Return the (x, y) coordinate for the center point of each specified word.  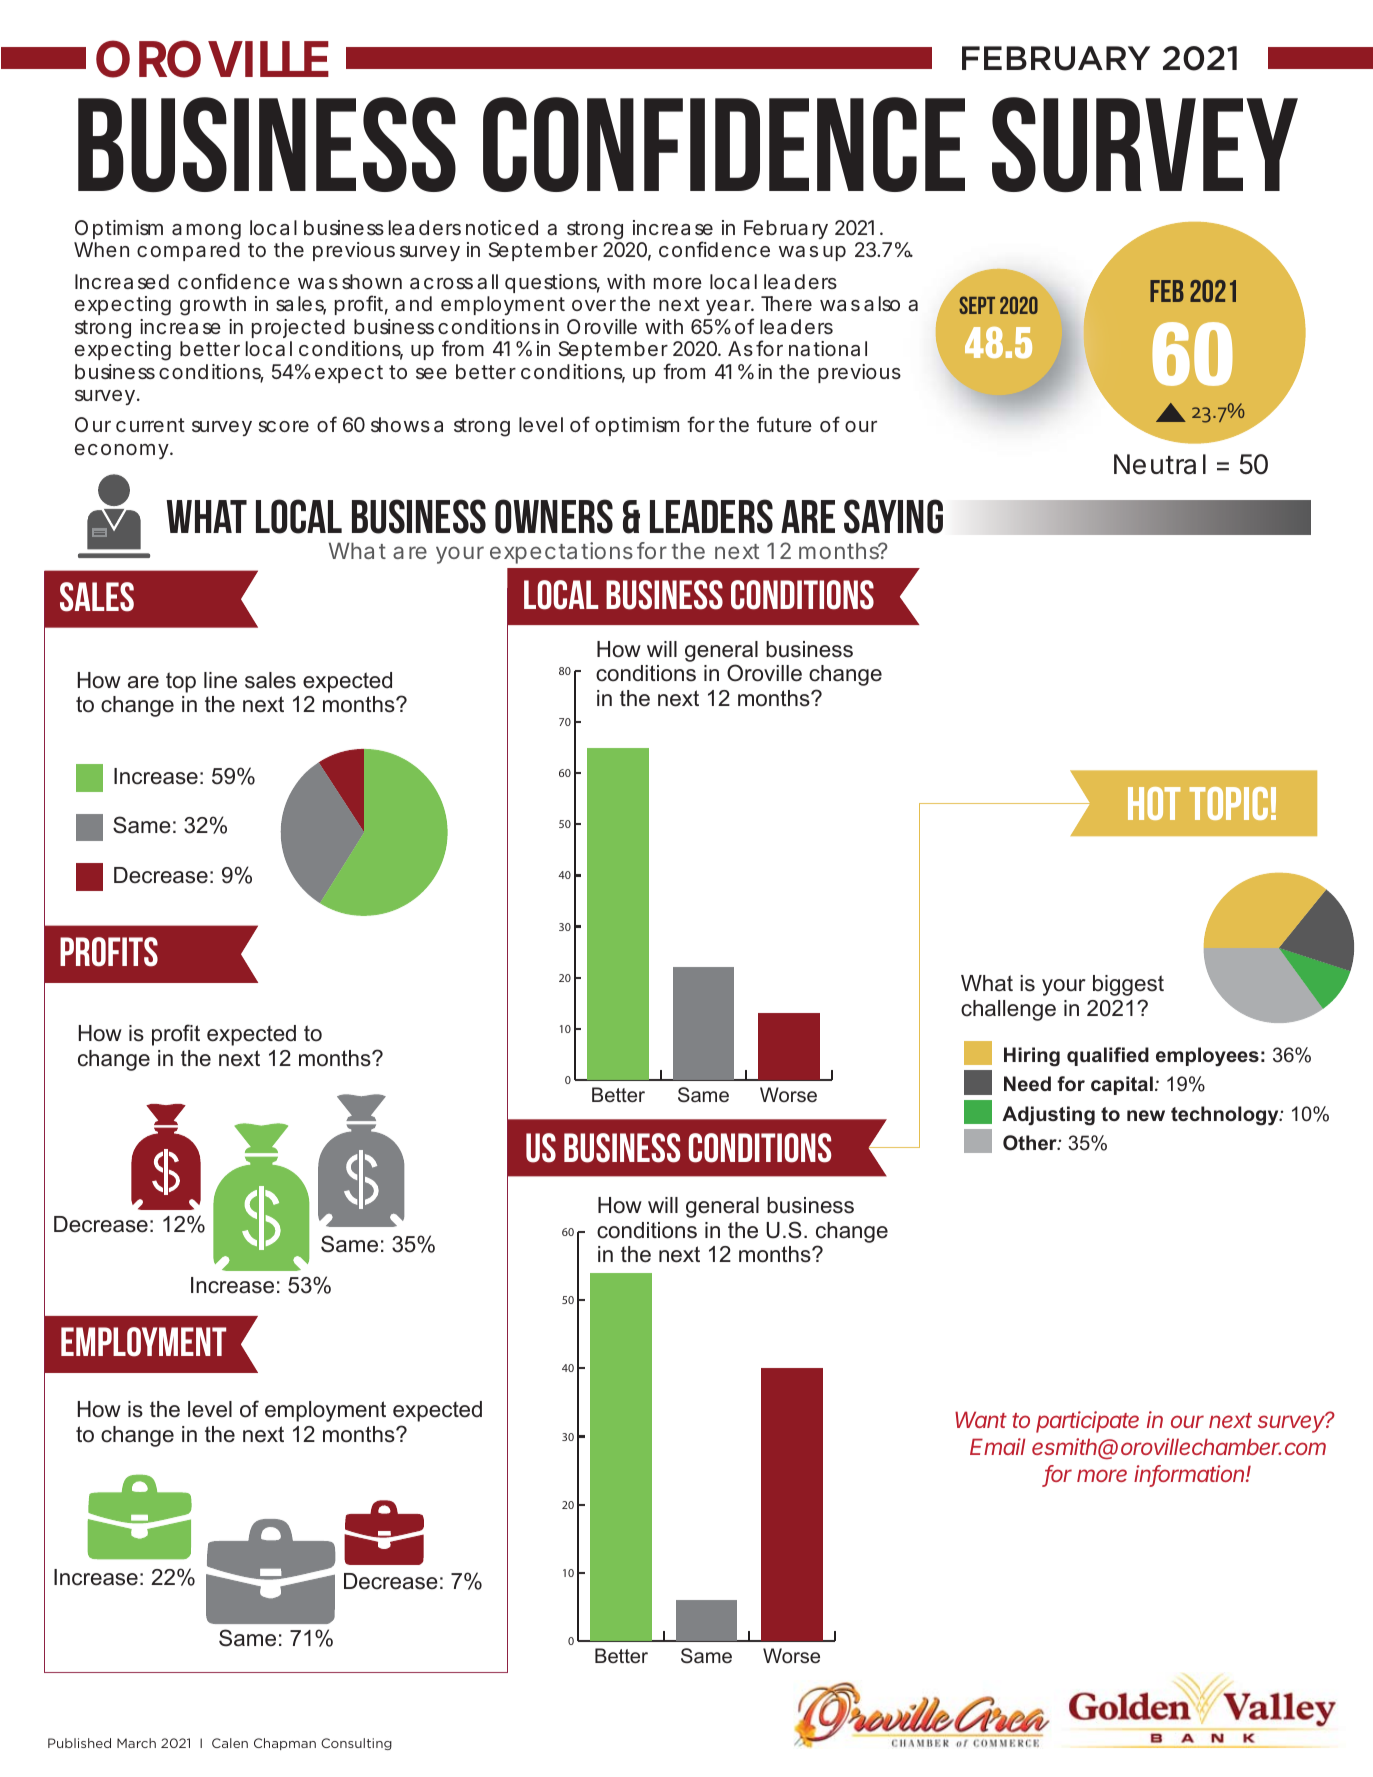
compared (188, 251)
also (882, 303)
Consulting (356, 1744)
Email (997, 1446)
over (594, 305)
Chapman (285, 1744)
